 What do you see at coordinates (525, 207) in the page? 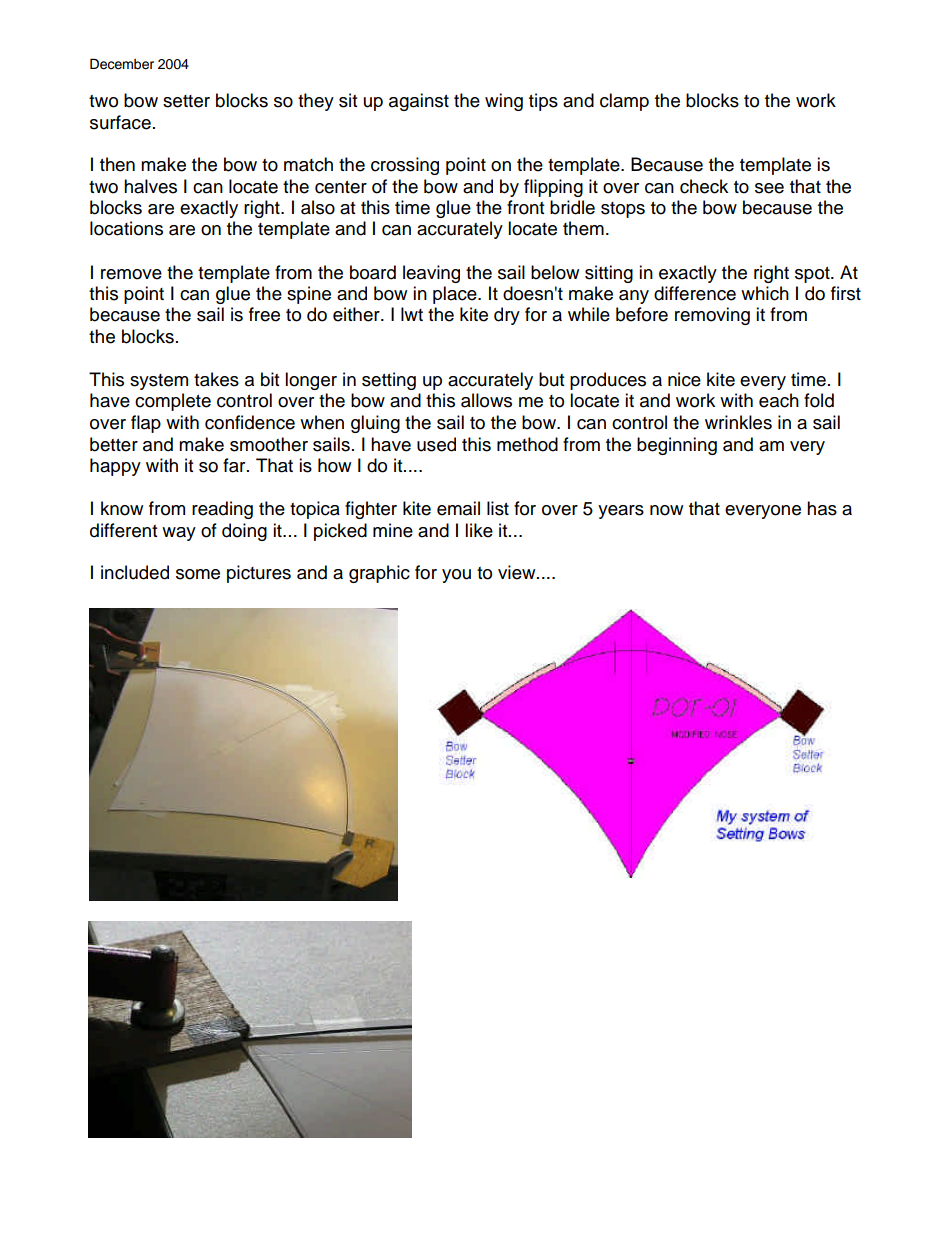
I see `front` at bounding box center [525, 207].
